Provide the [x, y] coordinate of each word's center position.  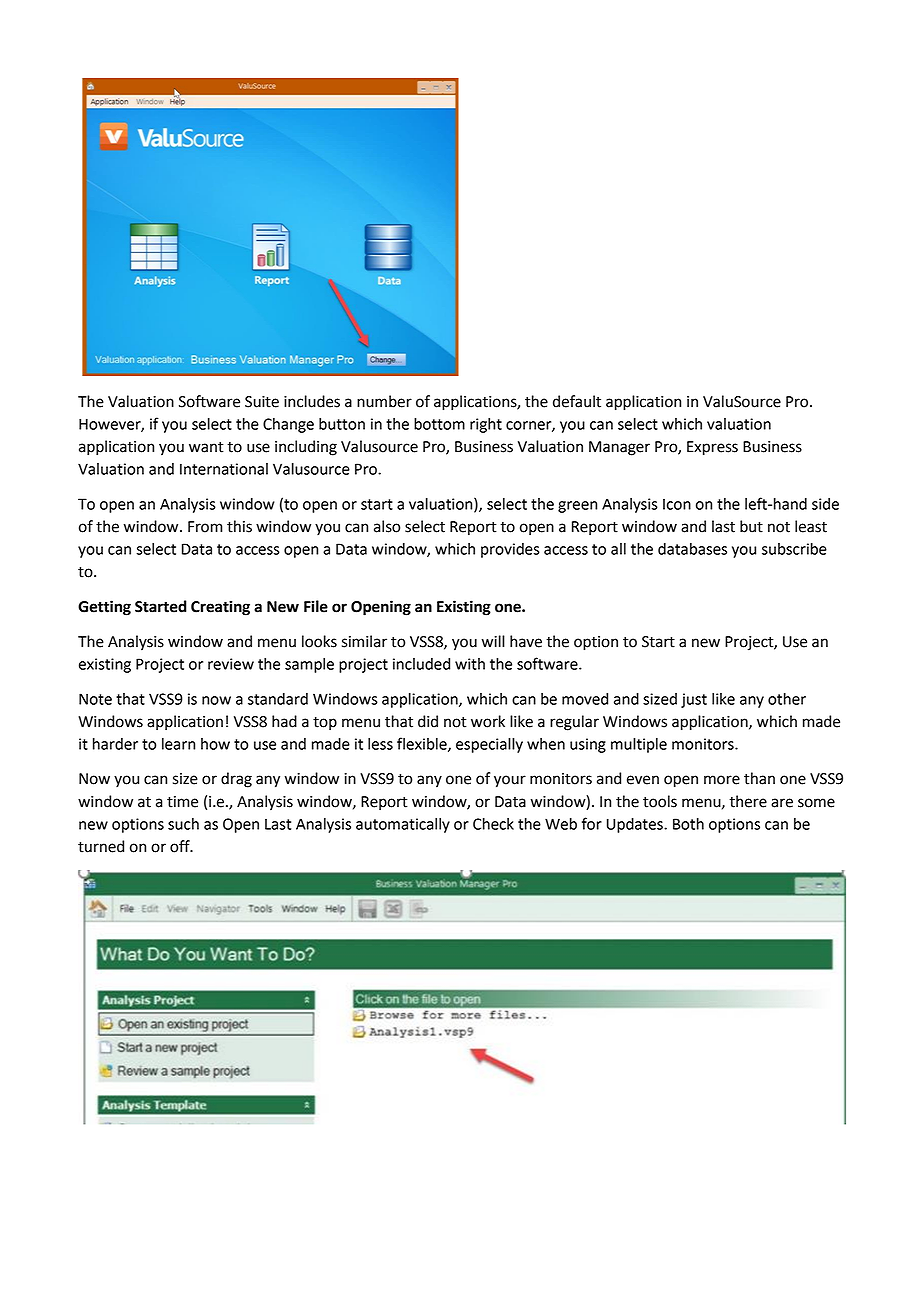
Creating [220, 608]
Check [493, 824]
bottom [439, 424]
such [183, 824]
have [526, 641]
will [493, 641]
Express [712, 448]
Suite [262, 402]
